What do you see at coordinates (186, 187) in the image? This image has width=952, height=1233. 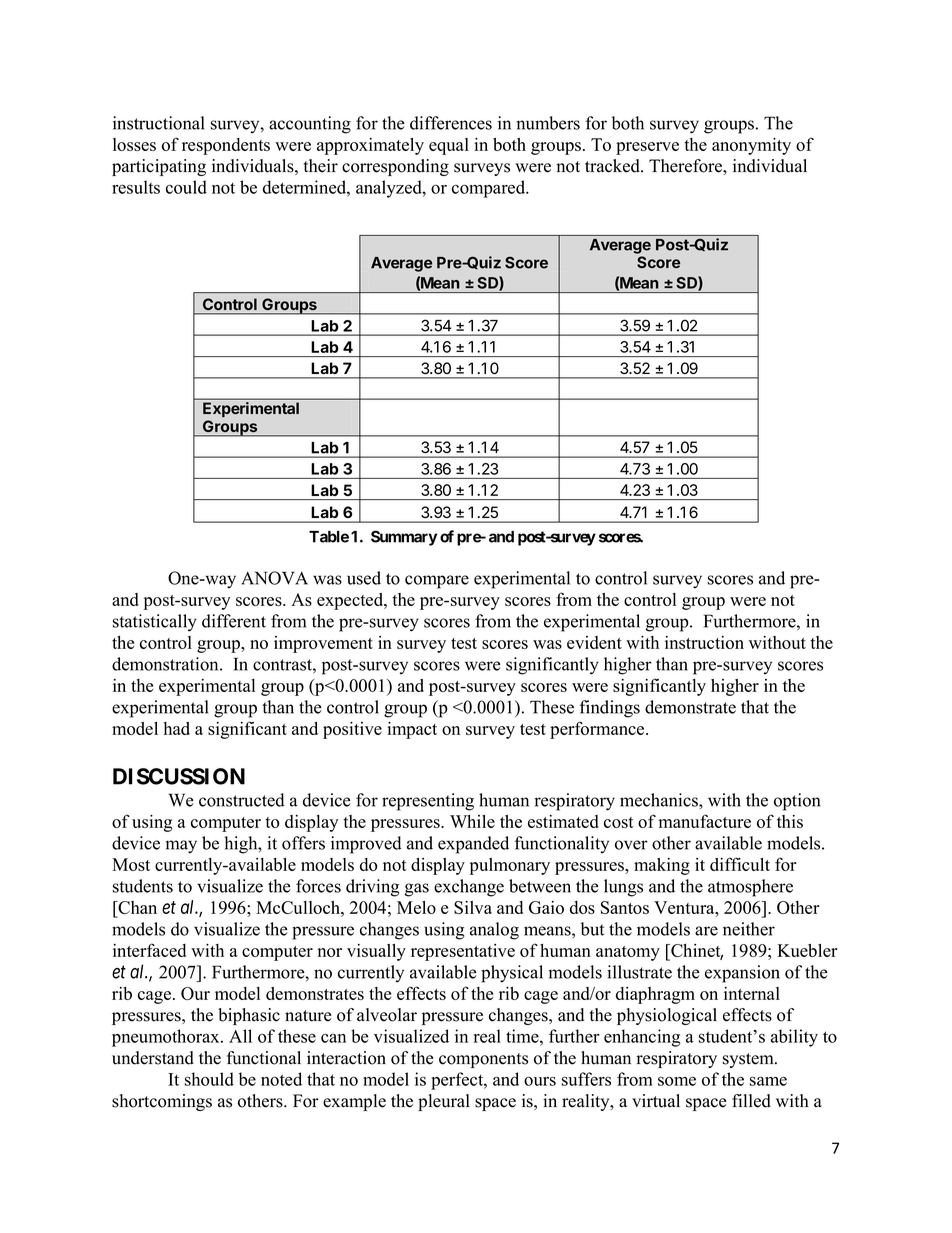 I see `could` at bounding box center [186, 187].
